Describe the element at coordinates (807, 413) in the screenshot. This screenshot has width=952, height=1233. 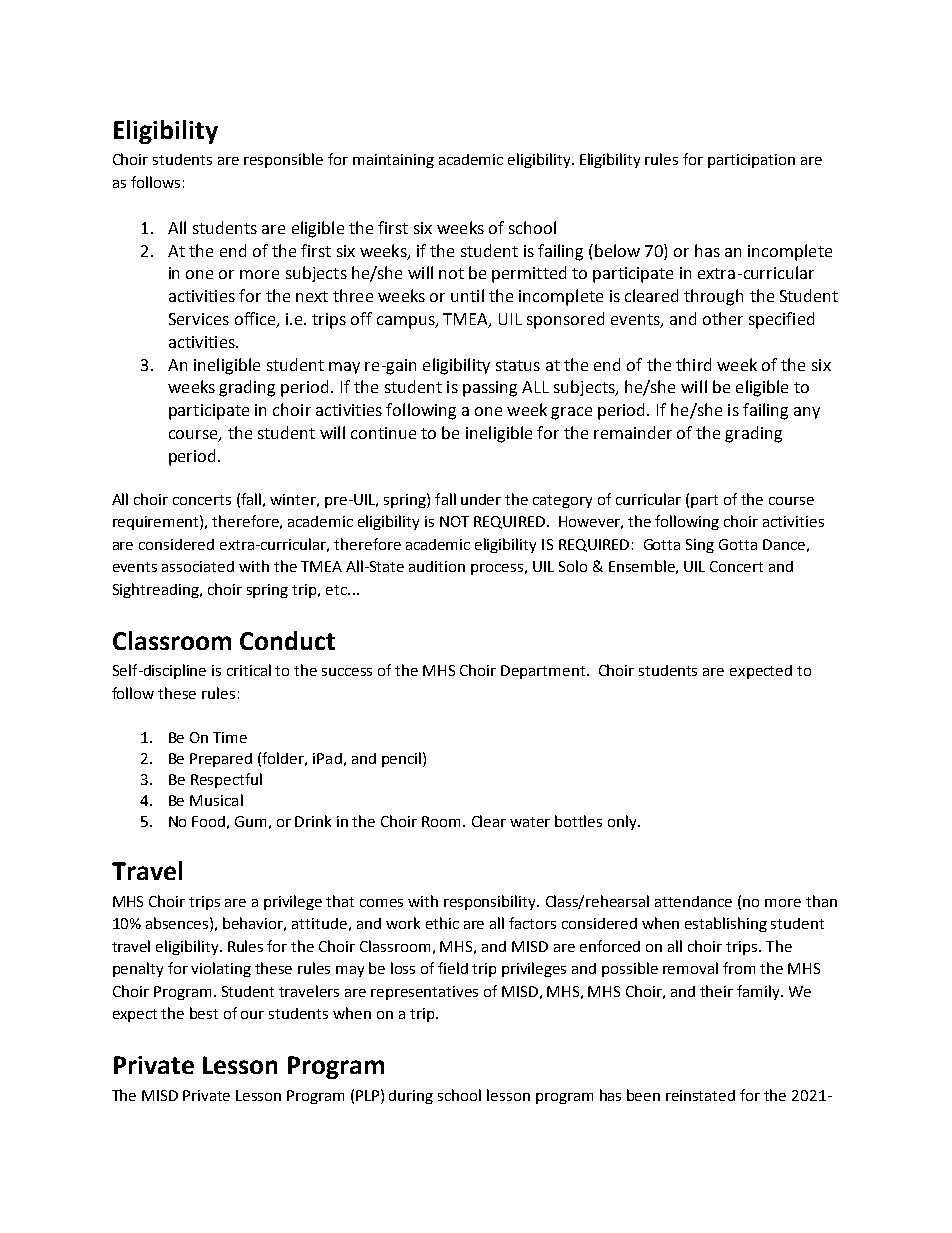
I see `any` at that location.
